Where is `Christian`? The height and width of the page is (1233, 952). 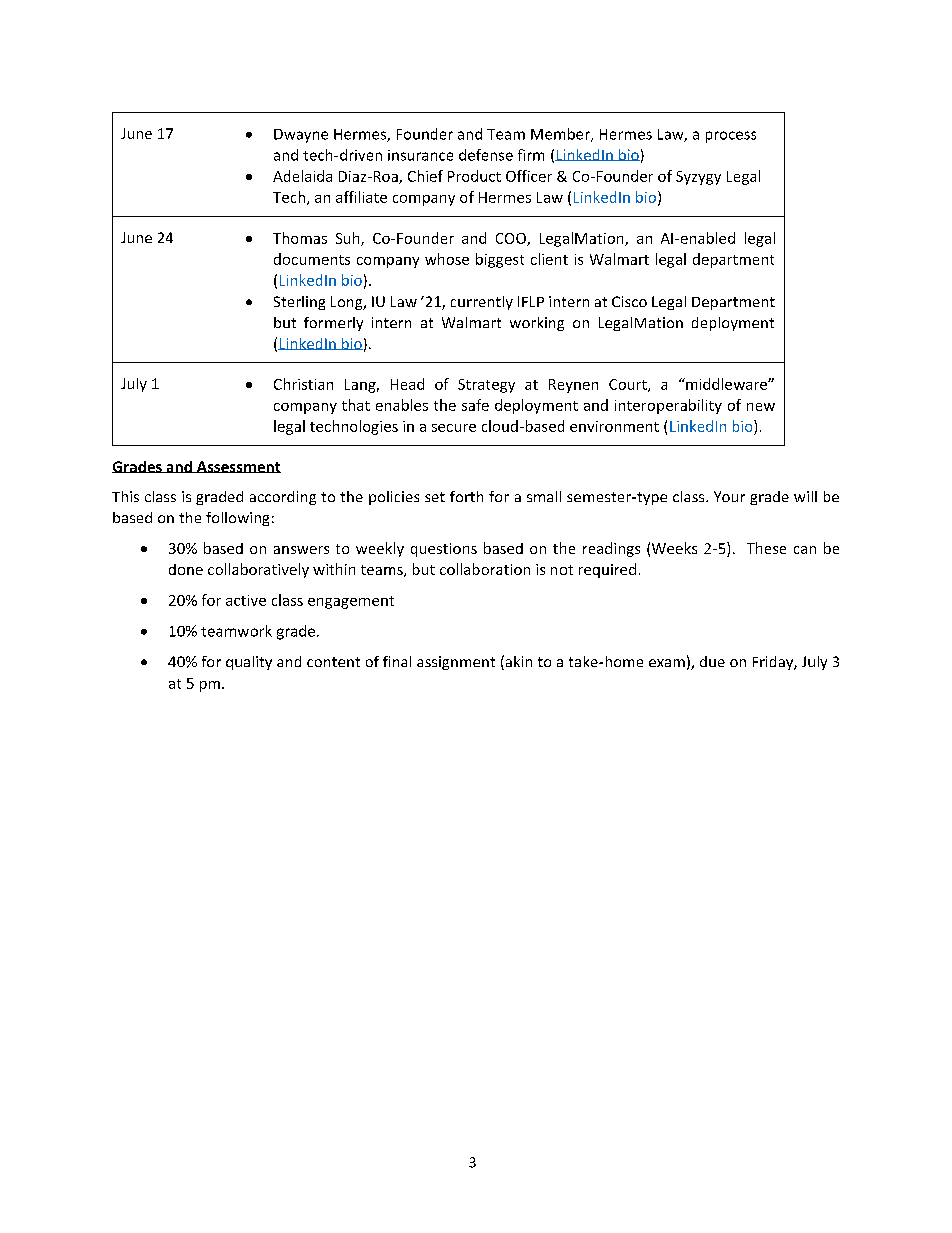
Christian is located at coordinates (303, 384).
